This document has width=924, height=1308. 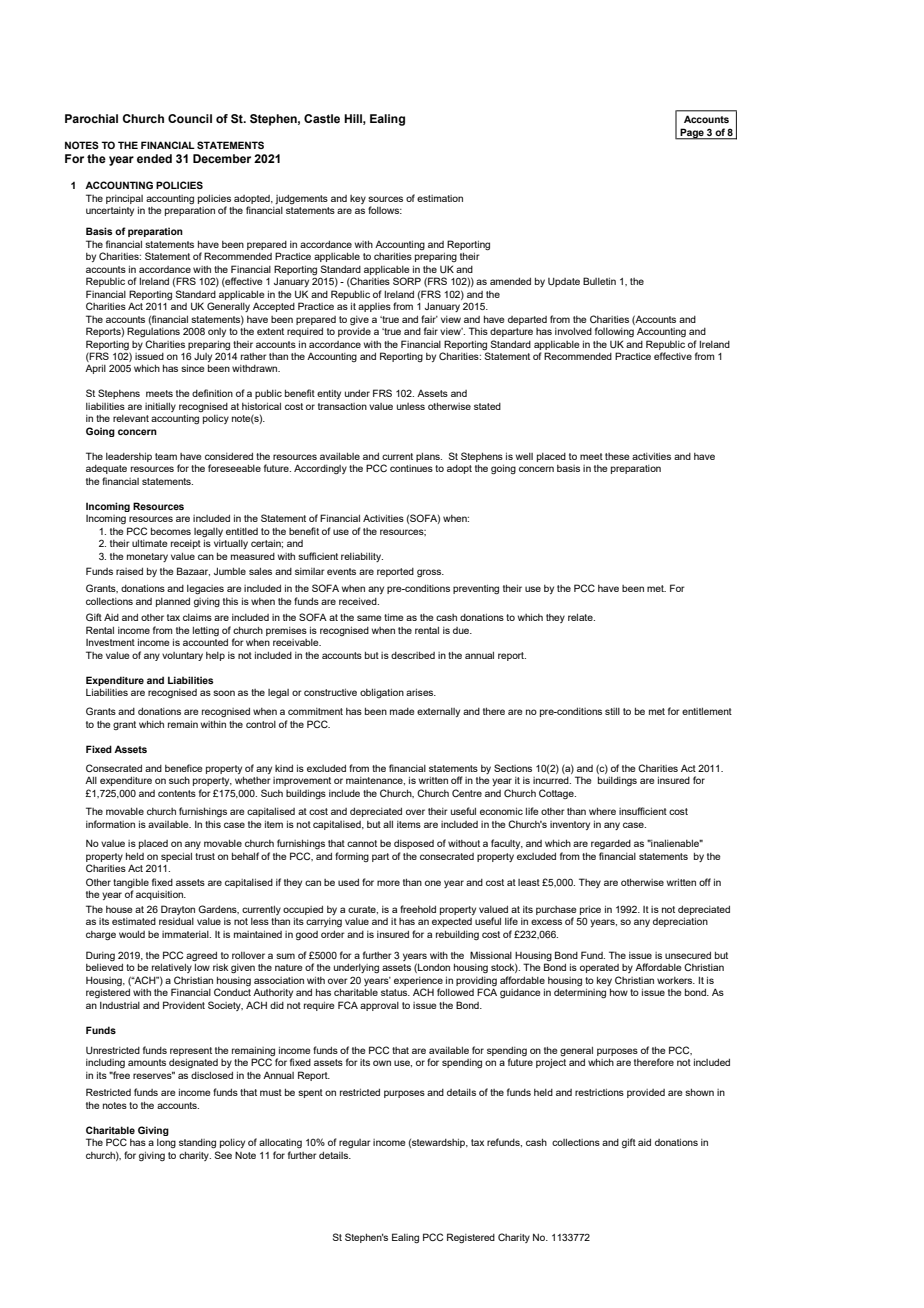 I want to click on Council, so click(x=190, y=118).
